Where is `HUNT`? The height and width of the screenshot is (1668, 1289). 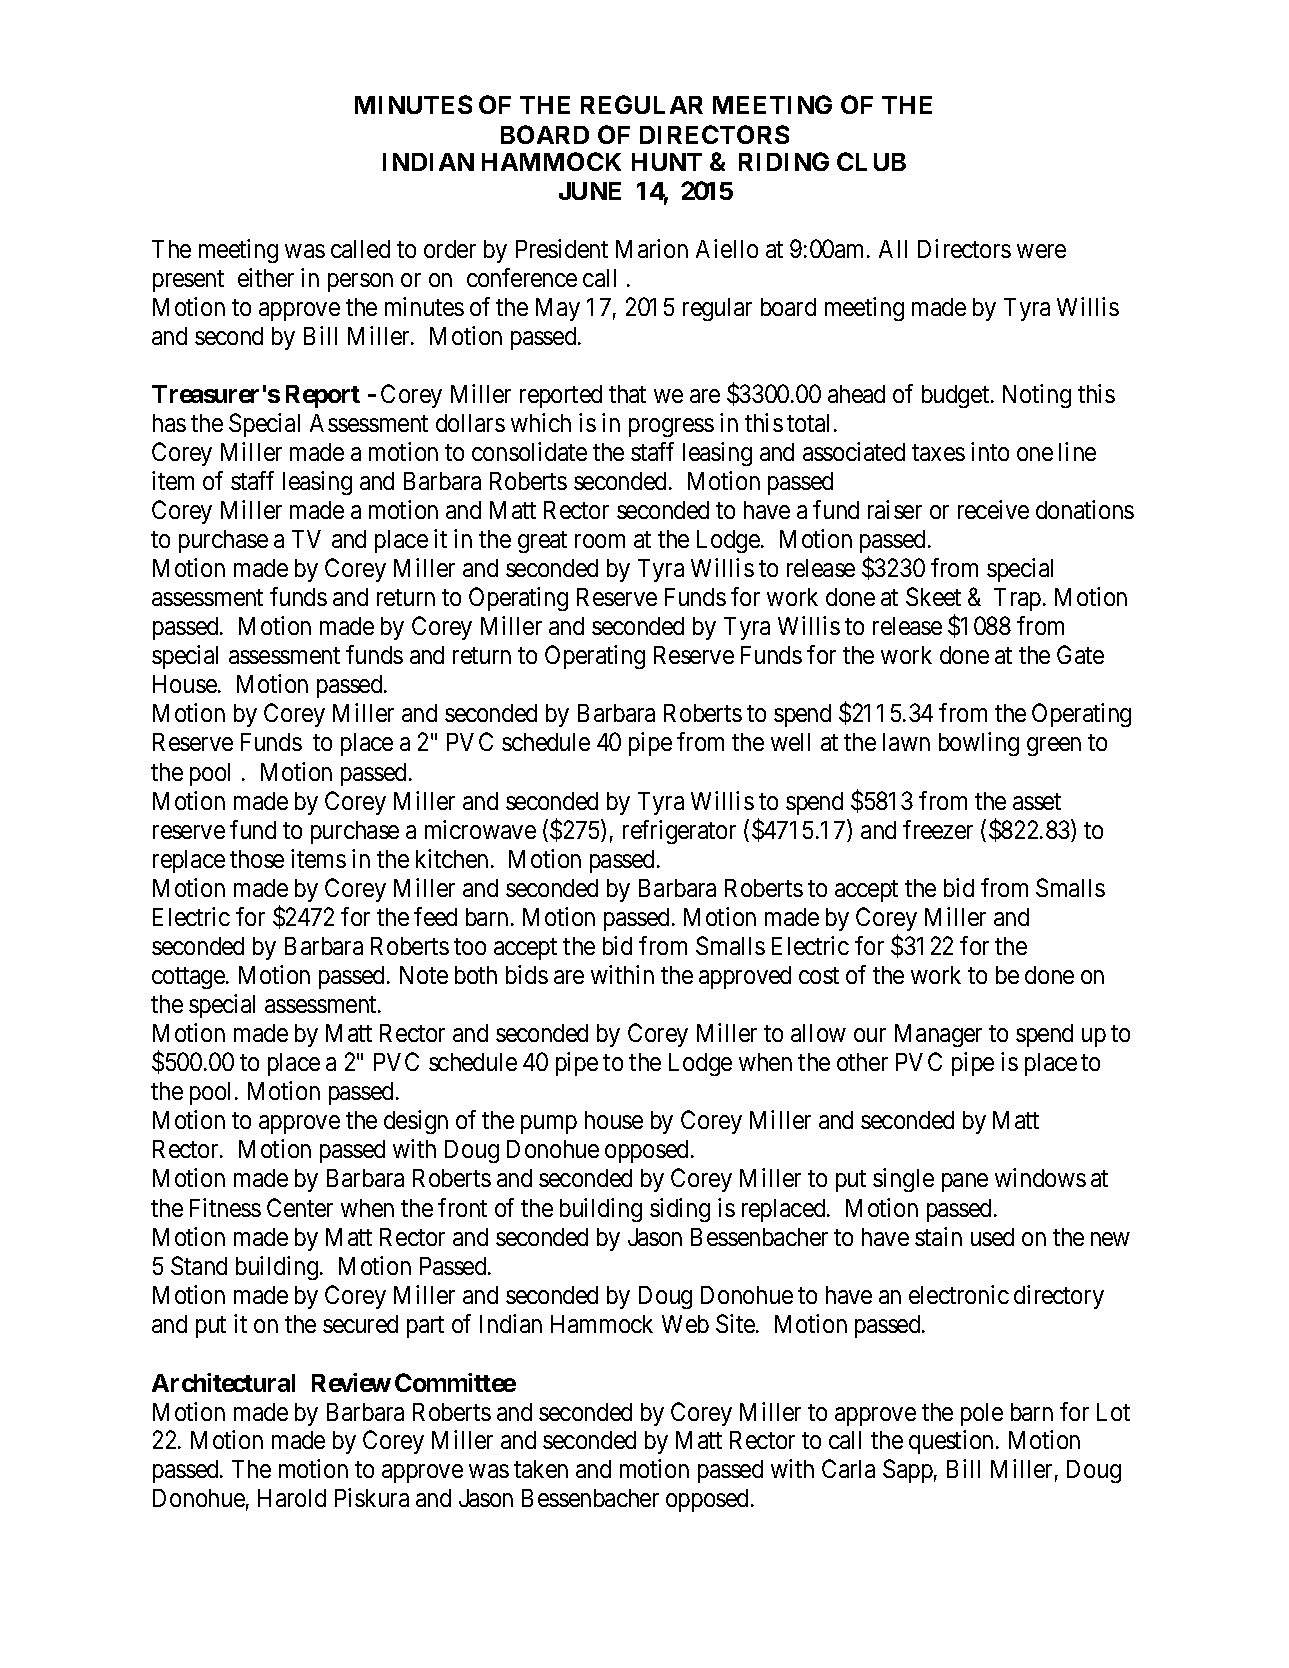 HUNT is located at coordinates (667, 162).
